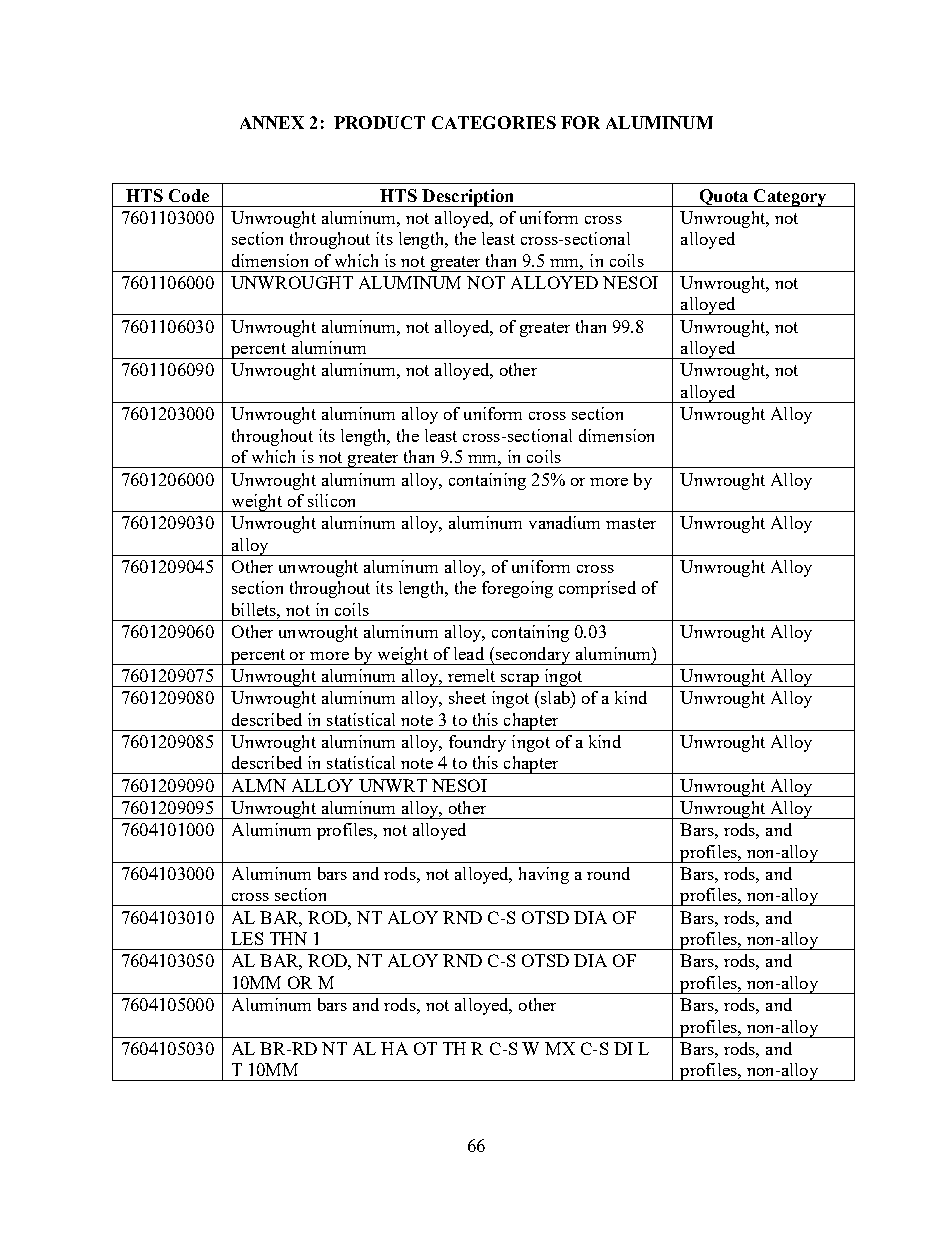 Image resolution: width=952 pixels, height=1233 pixels. I want to click on master, so click(631, 523).
